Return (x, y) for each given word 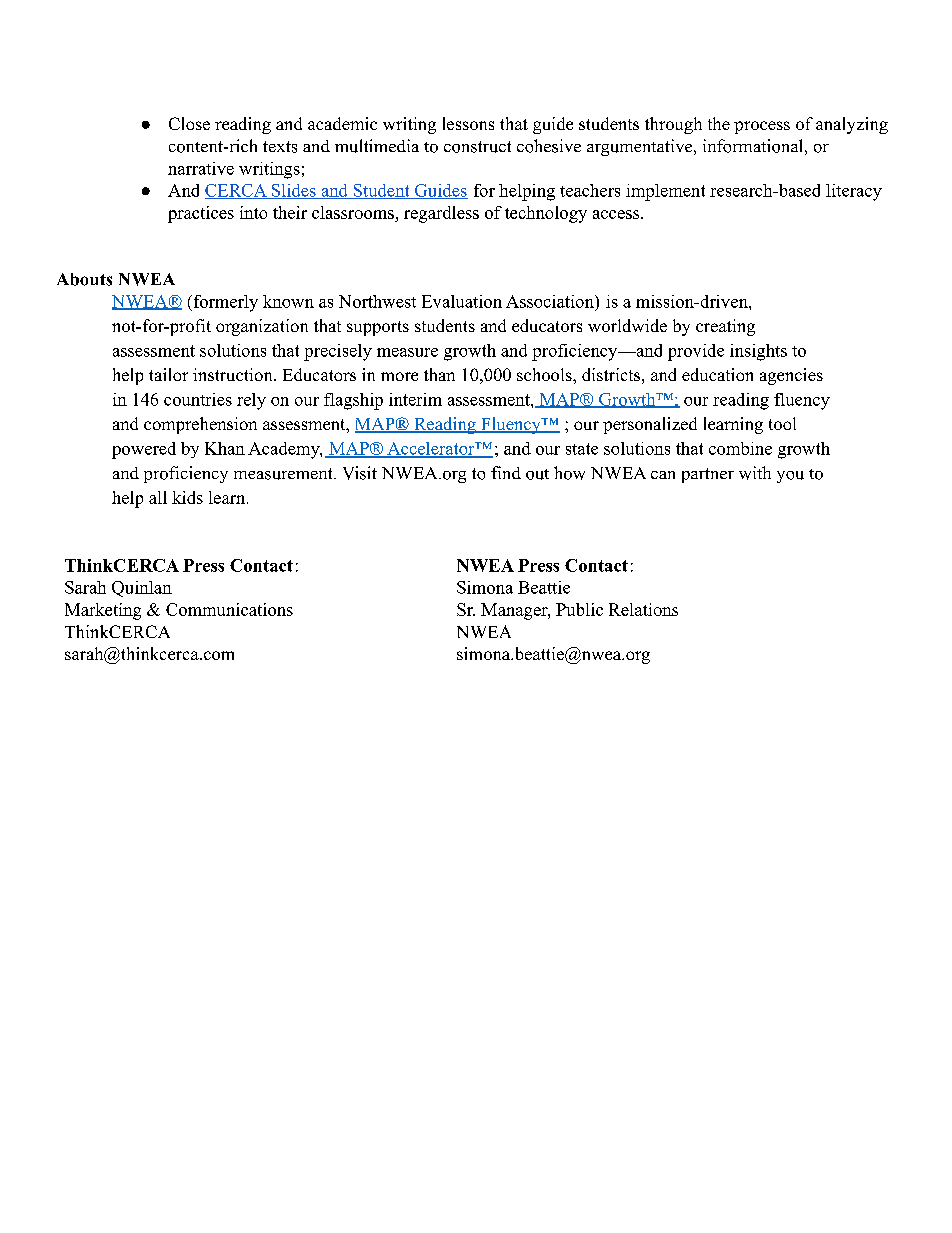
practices (201, 214)
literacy (854, 192)
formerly (224, 303)
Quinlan (142, 589)
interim (415, 399)
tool (782, 423)
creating (725, 327)
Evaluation (462, 301)
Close (189, 123)
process (762, 127)
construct (477, 147)
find (506, 472)
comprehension (200, 425)
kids (187, 497)
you (790, 477)
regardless (441, 214)
